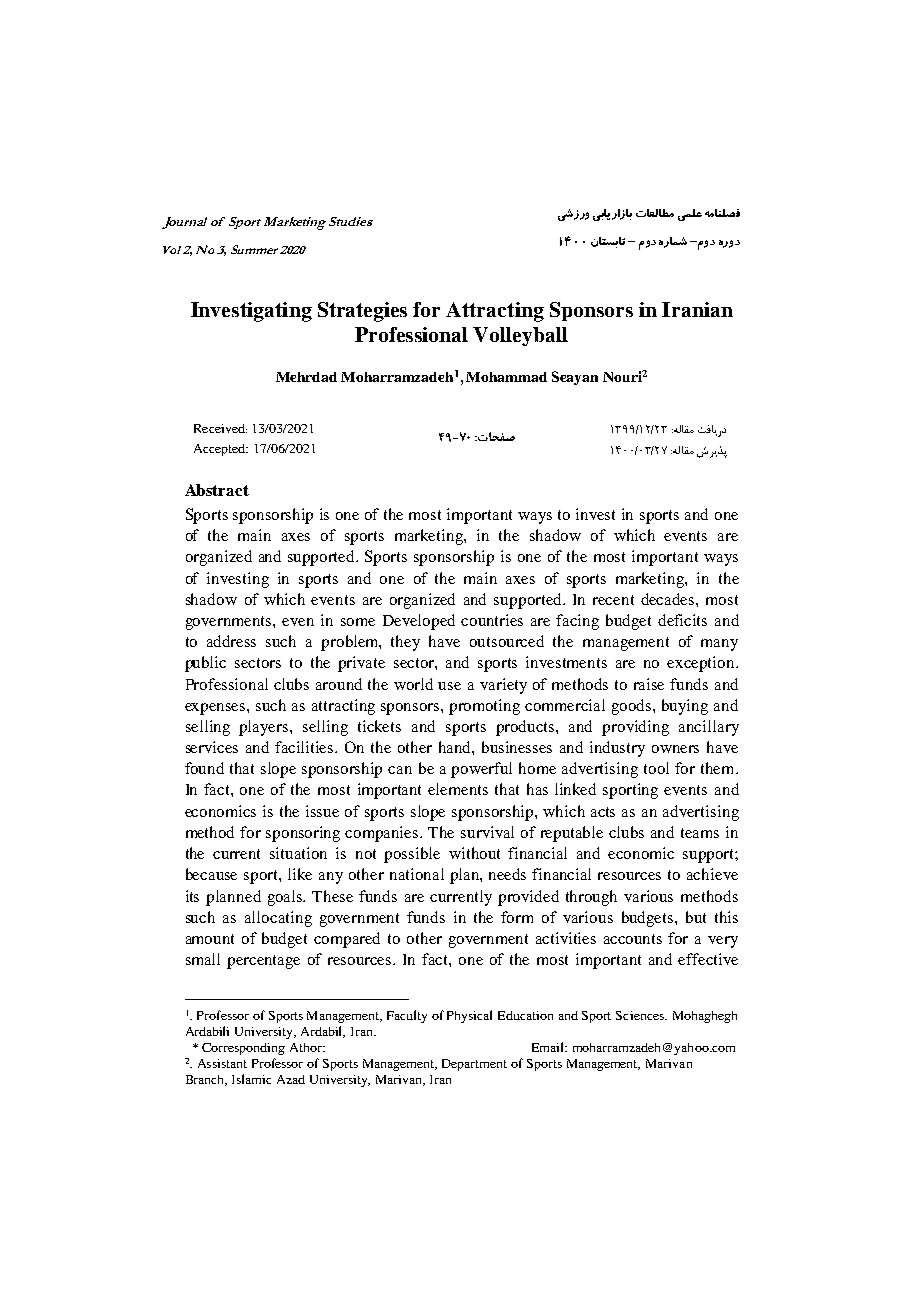 Image resolution: width=924 pixels, height=1308 pixels. Describe the element at coordinates (265, 728) in the screenshot. I see `players` at that location.
